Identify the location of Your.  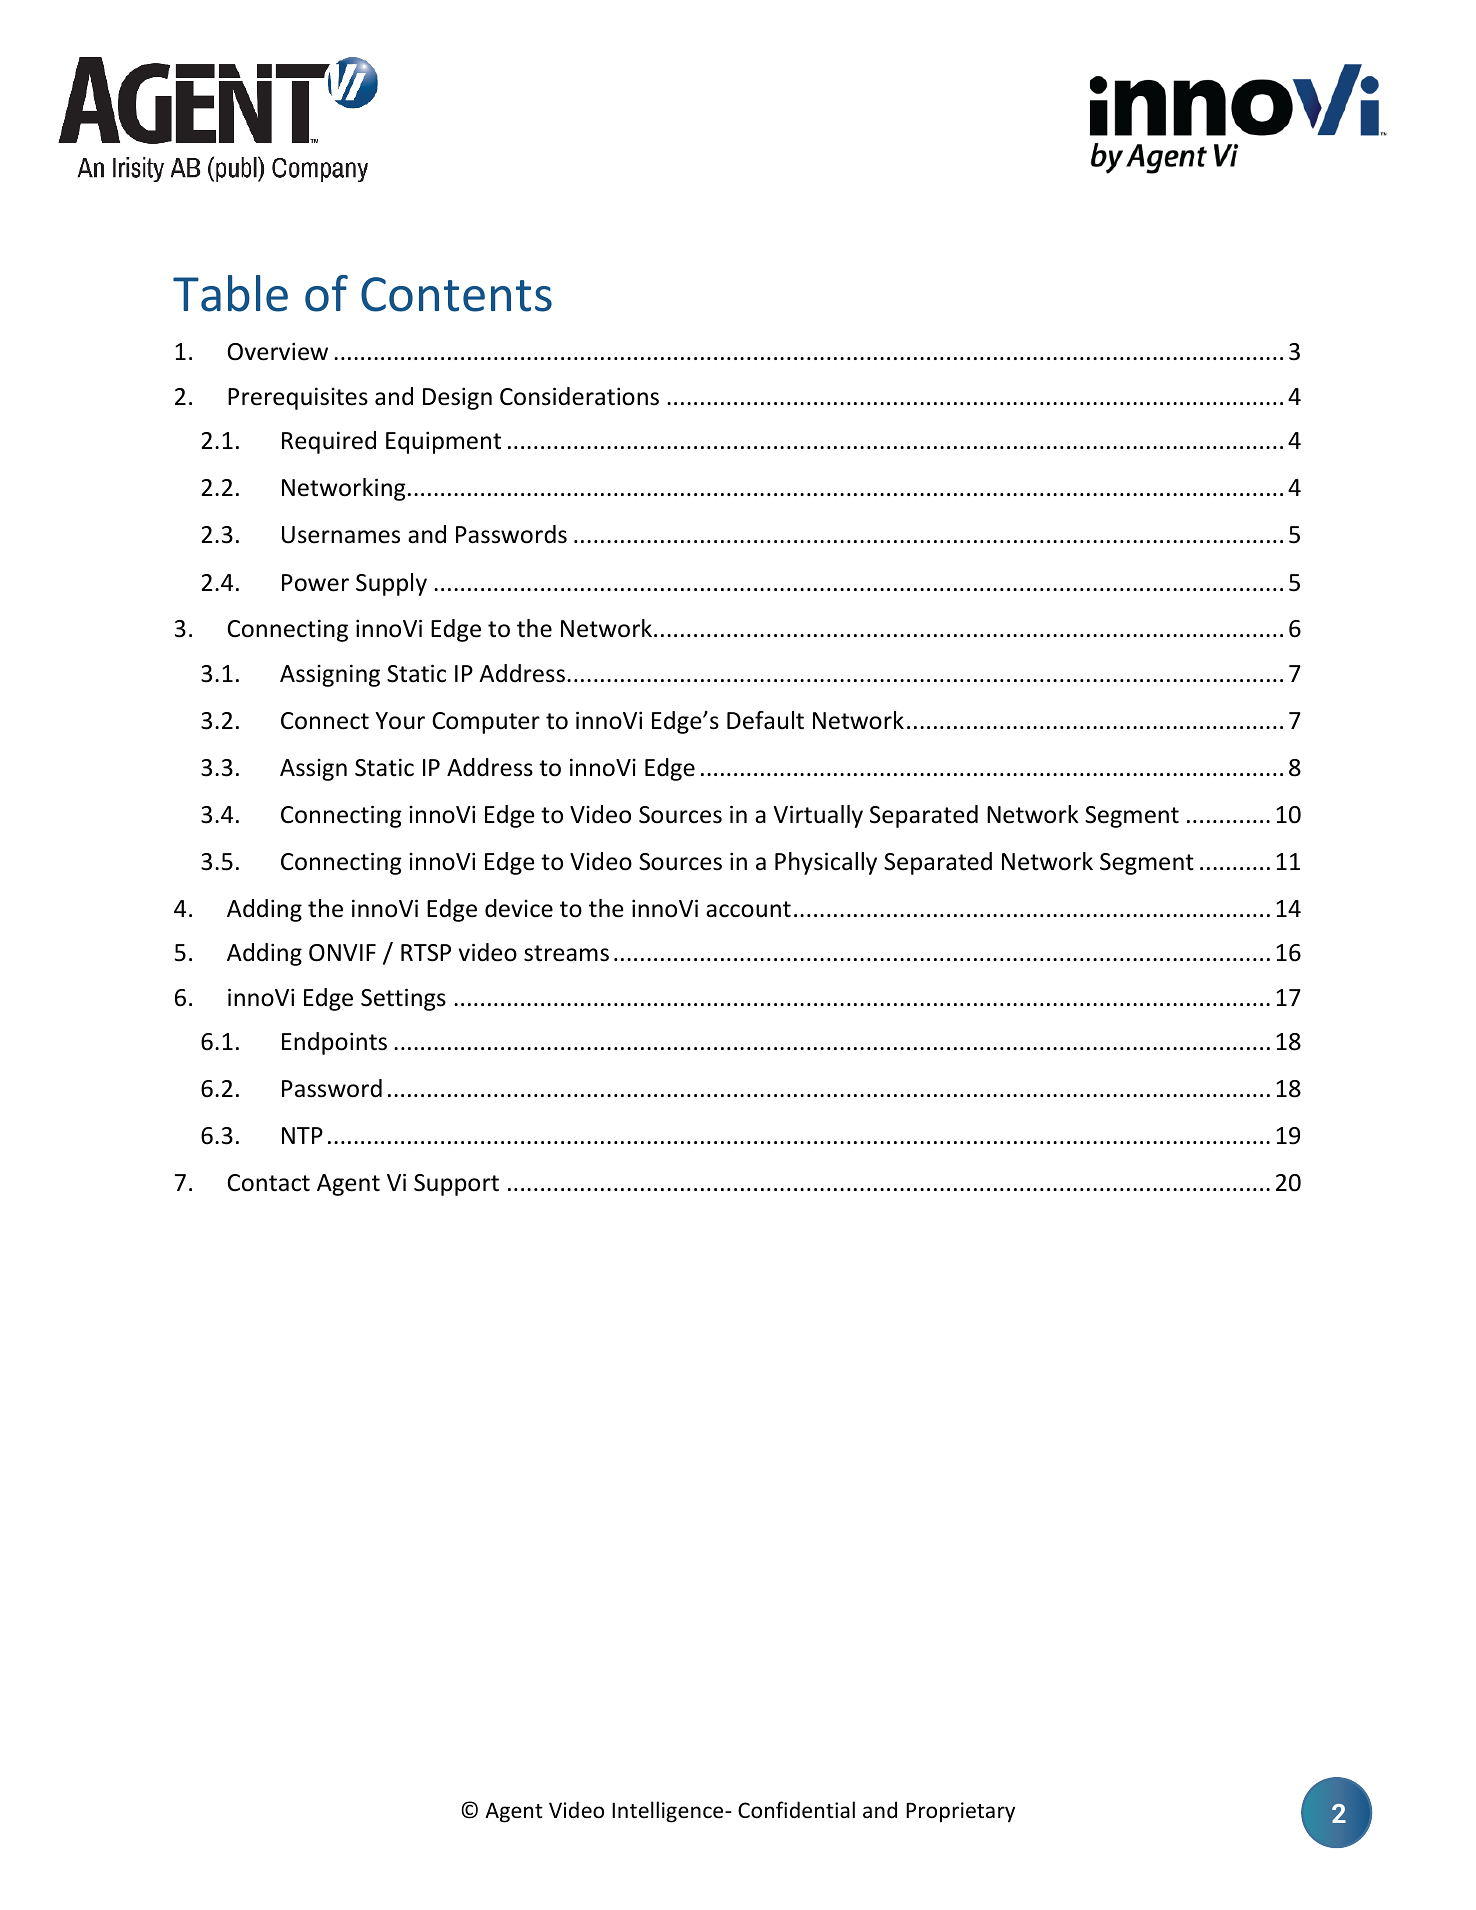
(400, 721).
